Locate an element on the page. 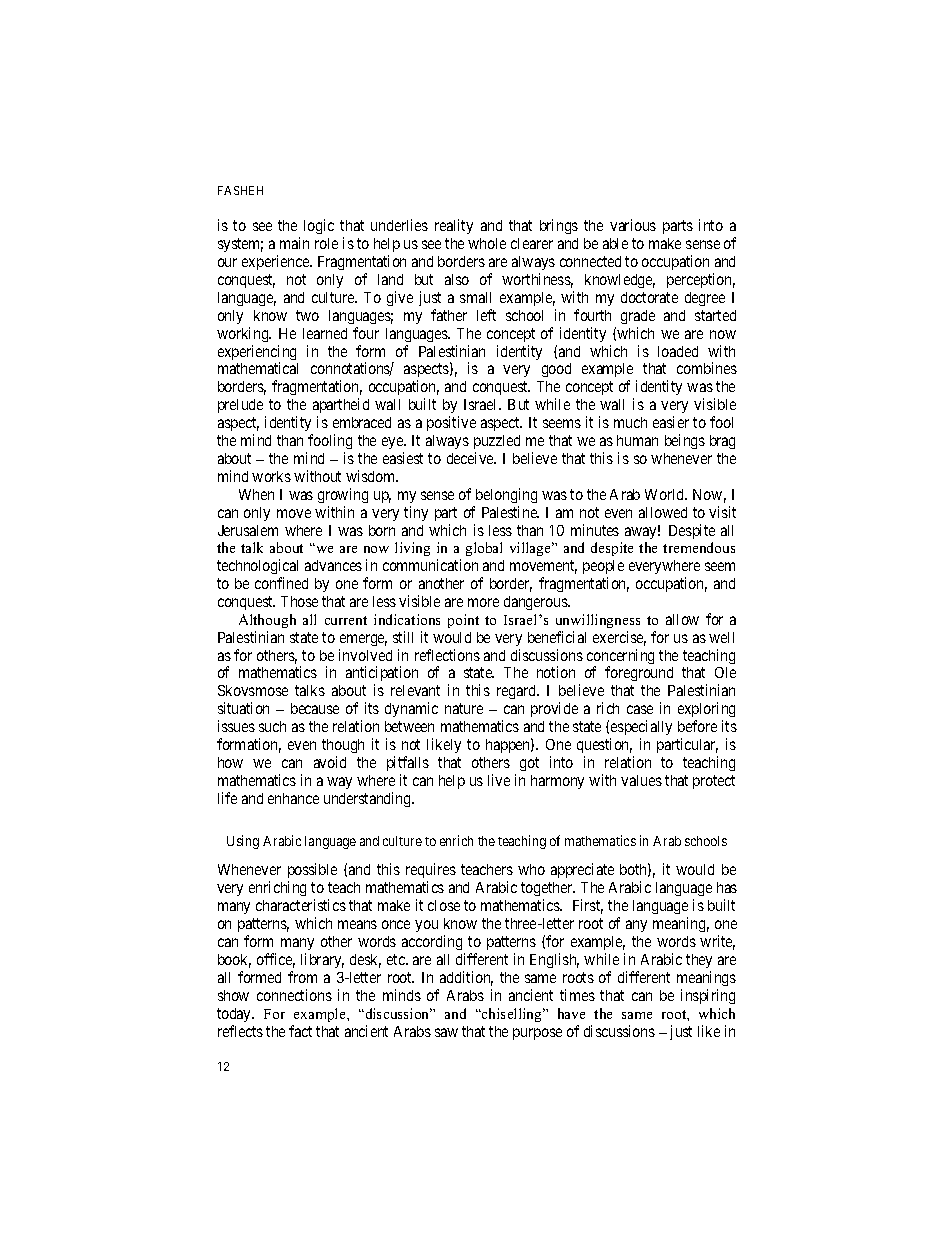 The height and width of the image is (1233, 952). whole is located at coordinates (487, 243).
